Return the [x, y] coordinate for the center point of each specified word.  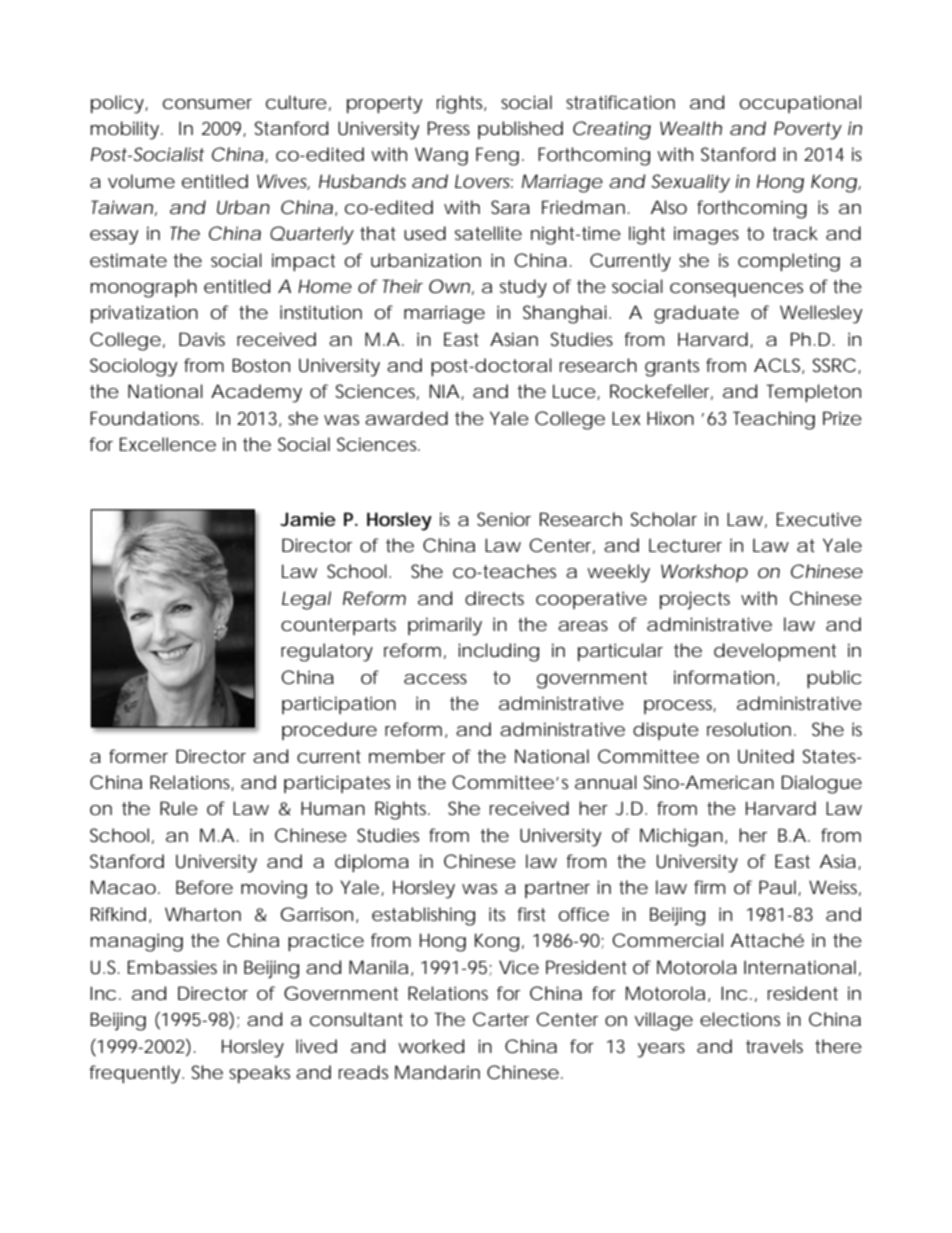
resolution [749, 729]
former [138, 756]
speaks [259, 1074]
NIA [444, 391]
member [407, 756]
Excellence [168, 444]
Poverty [808, 130]
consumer [207, 104]
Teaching [774, 420]
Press [449, 128]
